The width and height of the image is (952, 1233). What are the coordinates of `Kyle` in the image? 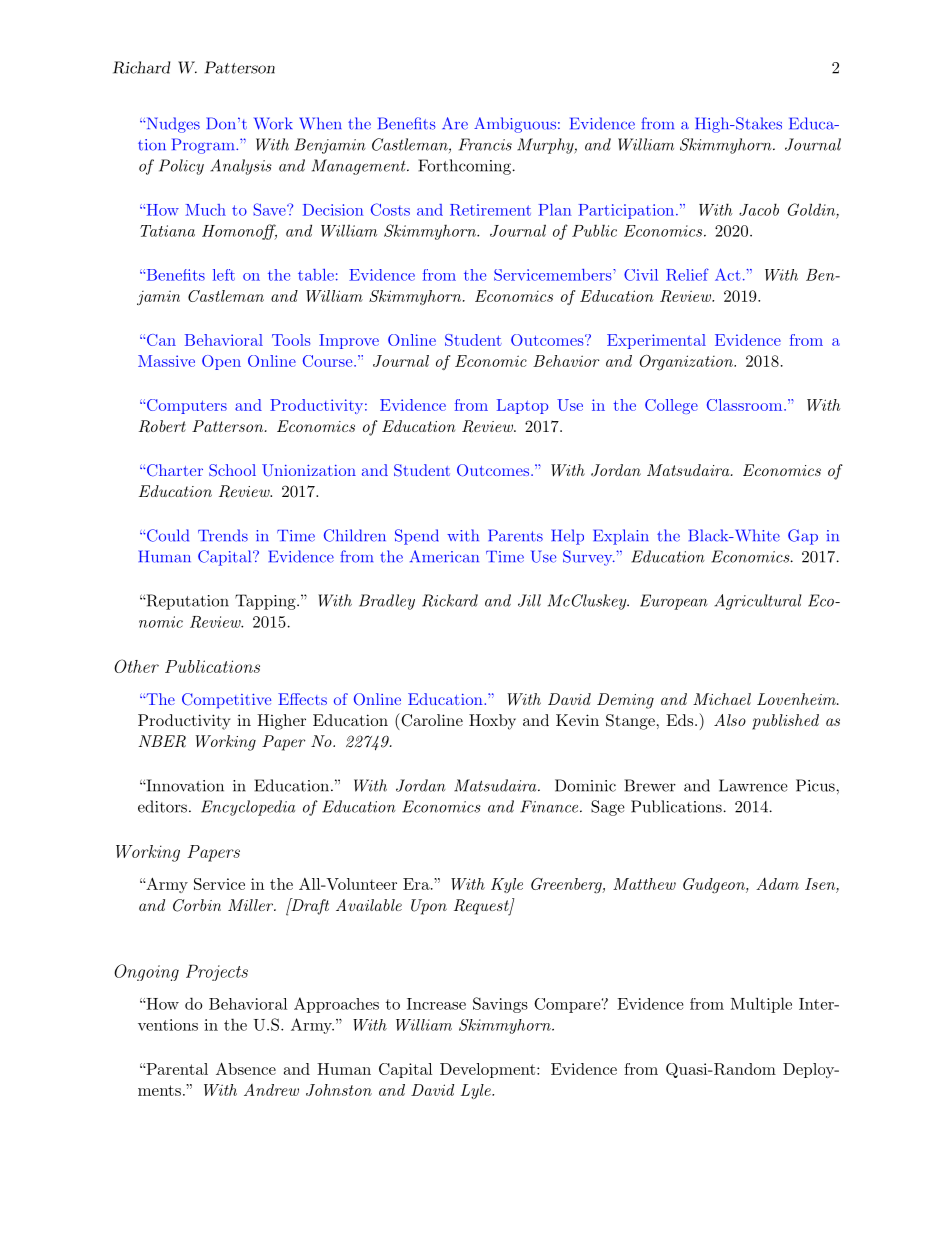 It's located at (507, 885).
